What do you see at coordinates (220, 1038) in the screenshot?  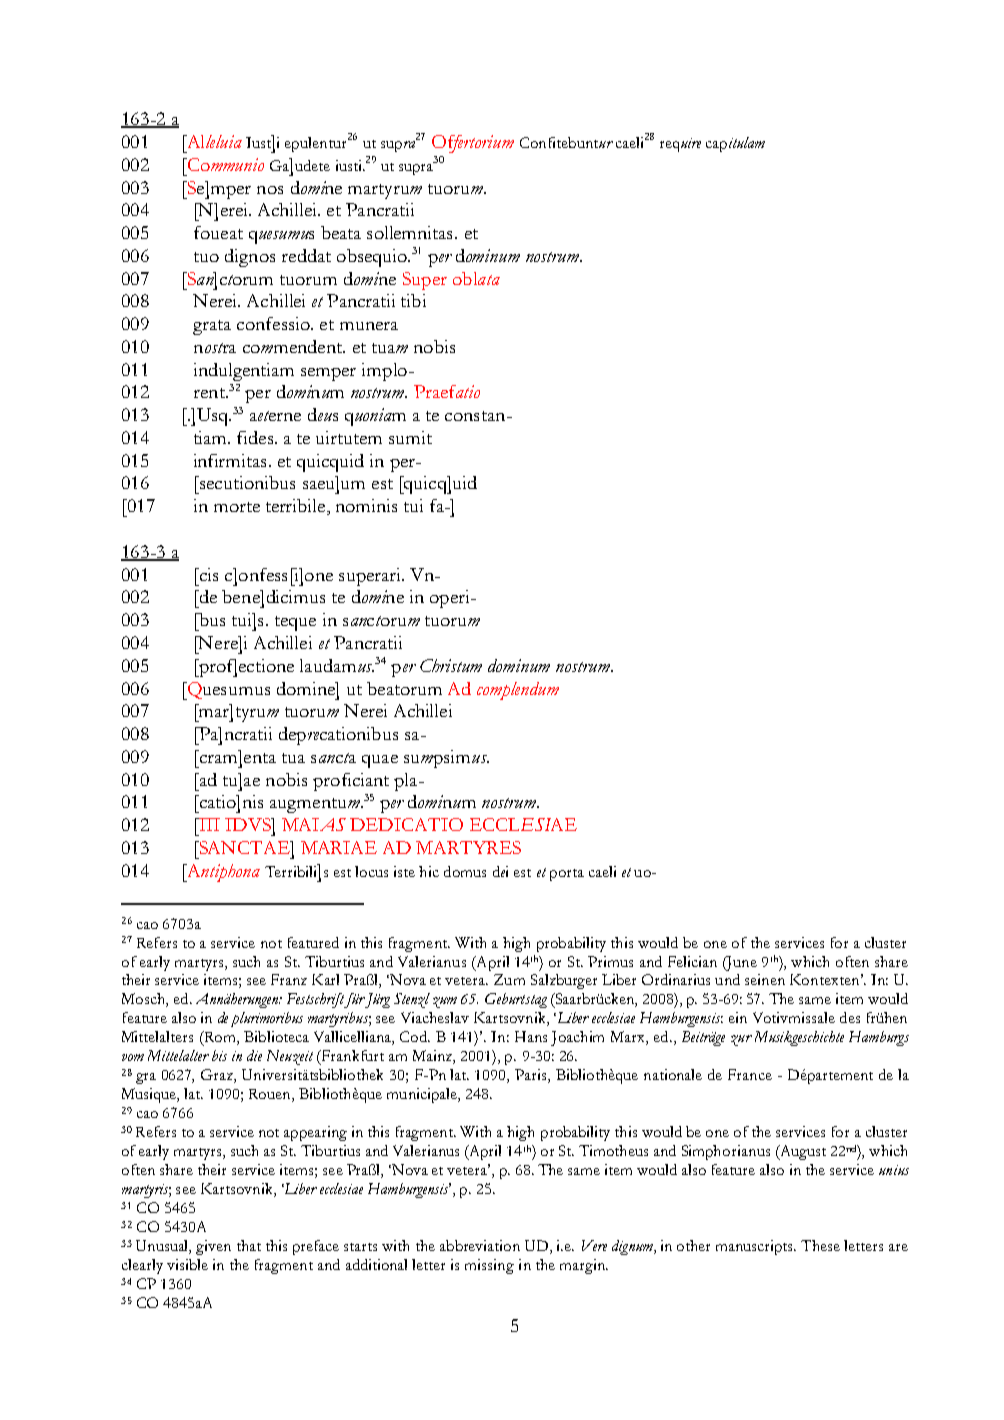 I see `Rom` at bounding box center [220, 1038].
